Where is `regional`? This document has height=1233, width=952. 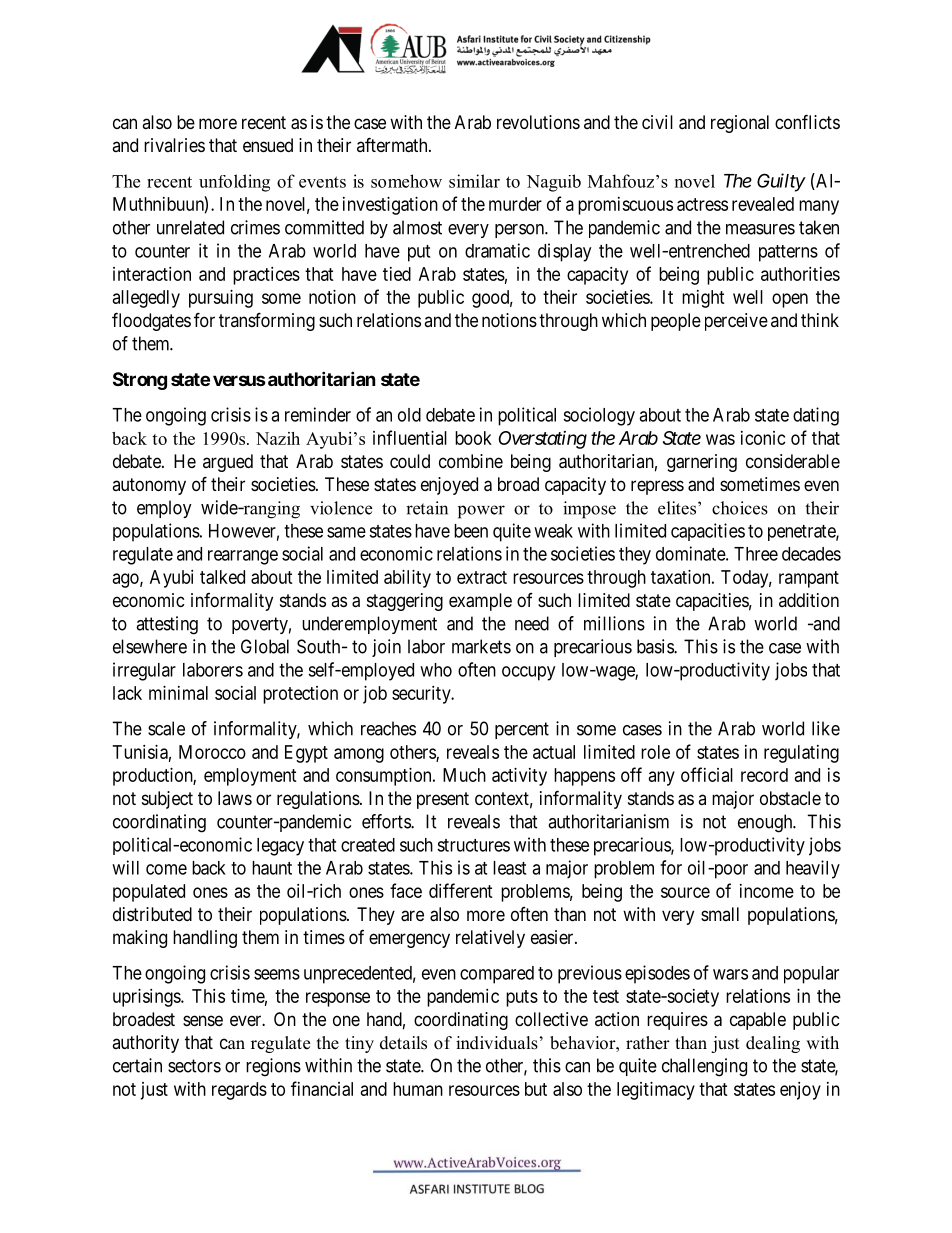 regional is located at coordinates (740, 124).
